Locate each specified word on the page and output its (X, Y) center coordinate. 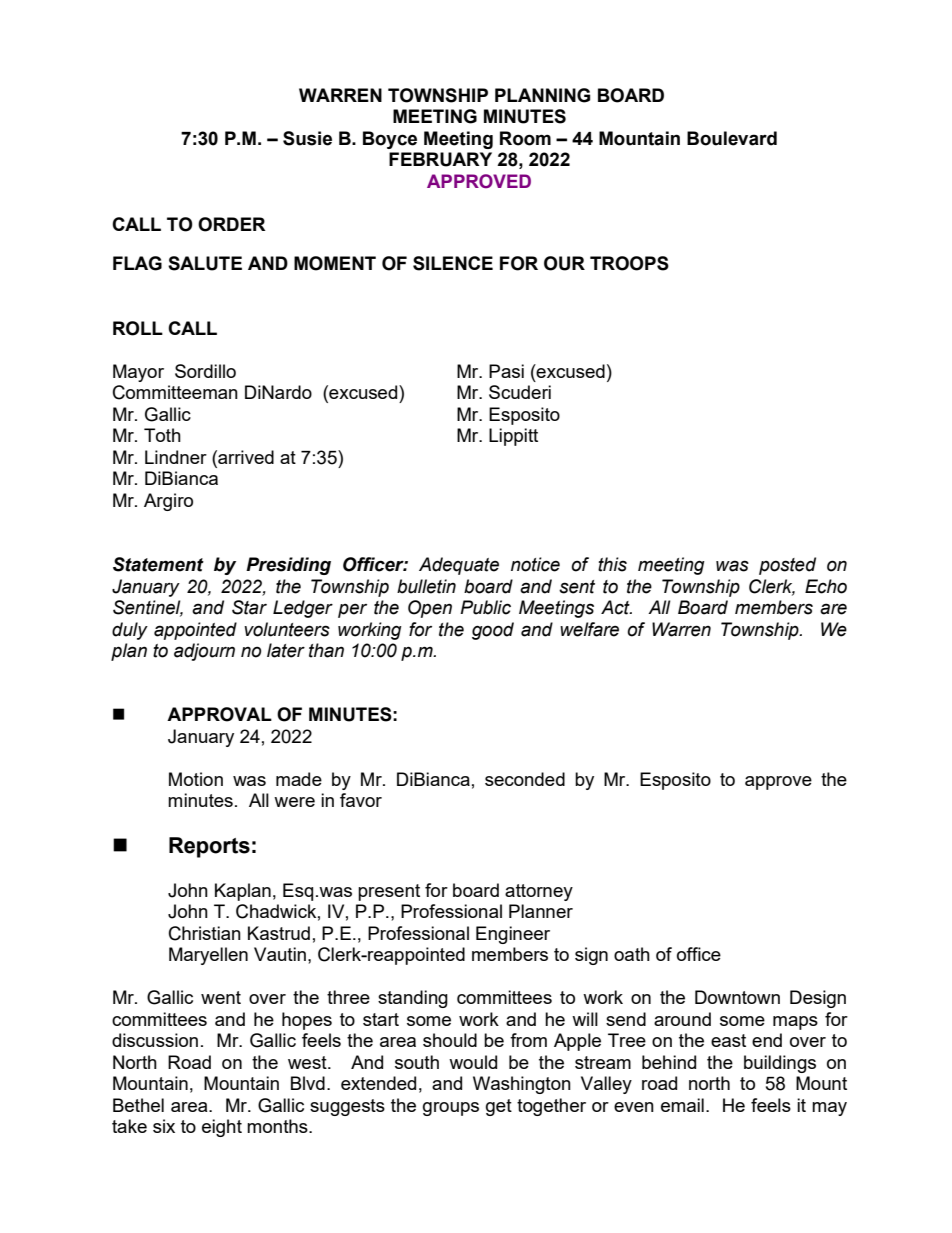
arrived (245, 457)
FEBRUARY (440, 159)
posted (787, 566)
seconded (525, 779)
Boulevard (732, 138)
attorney (539, 892)
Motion (196, 779)
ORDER (232, 224)
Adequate (459, 566)
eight (222, 1128)
